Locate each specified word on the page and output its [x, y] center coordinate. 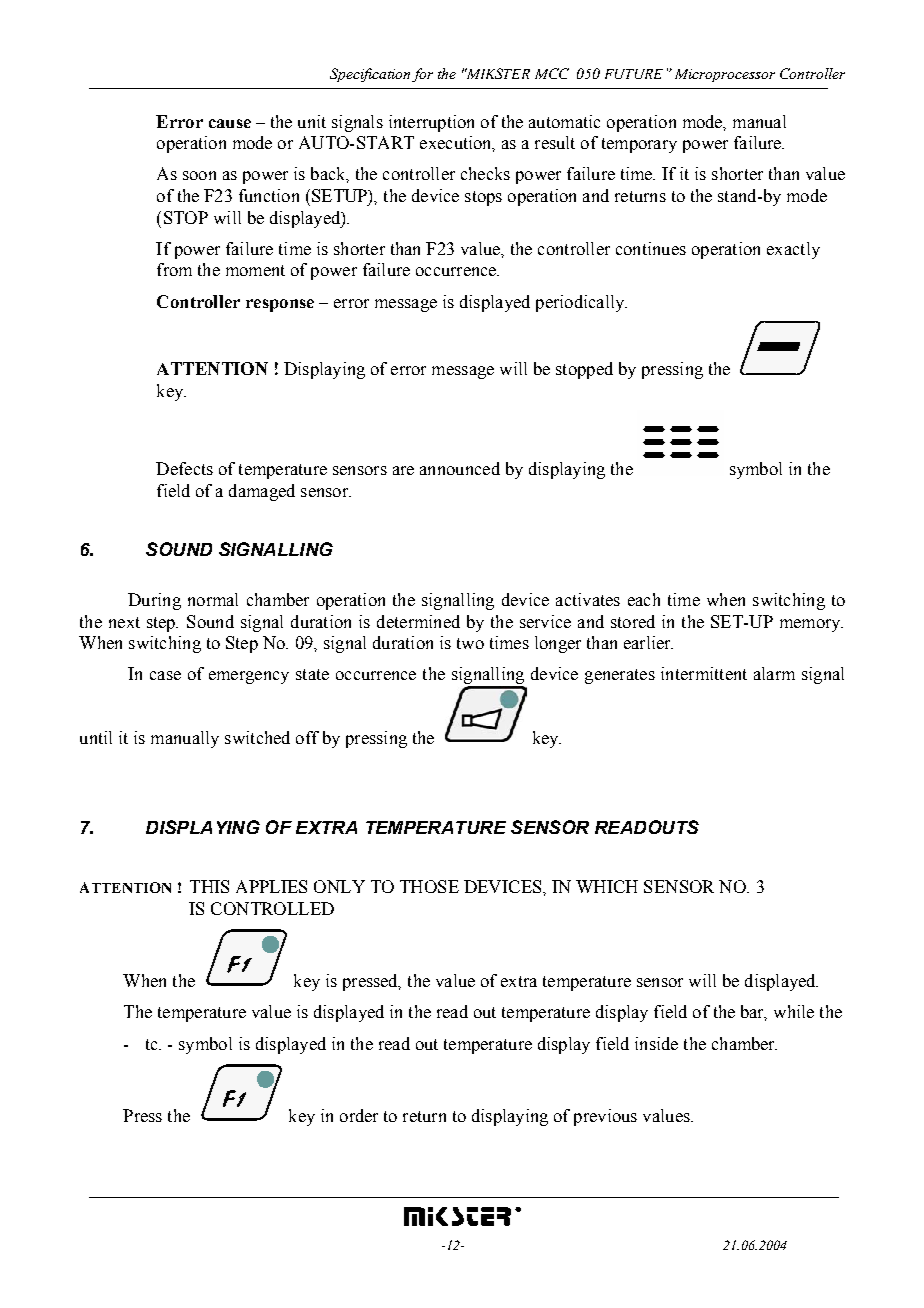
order [359, 1115]
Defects [184, 468]
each [644, 599]
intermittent [704, 673]
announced [460, 468]
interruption [431, 123]
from [174, 269]
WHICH [607, 886]
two [470, 643]
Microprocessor [725, 75]
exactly [793, 250]
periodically [581, 303]
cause [230, 123]
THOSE [429, 886]
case [165, 675]
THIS [209, 886]
